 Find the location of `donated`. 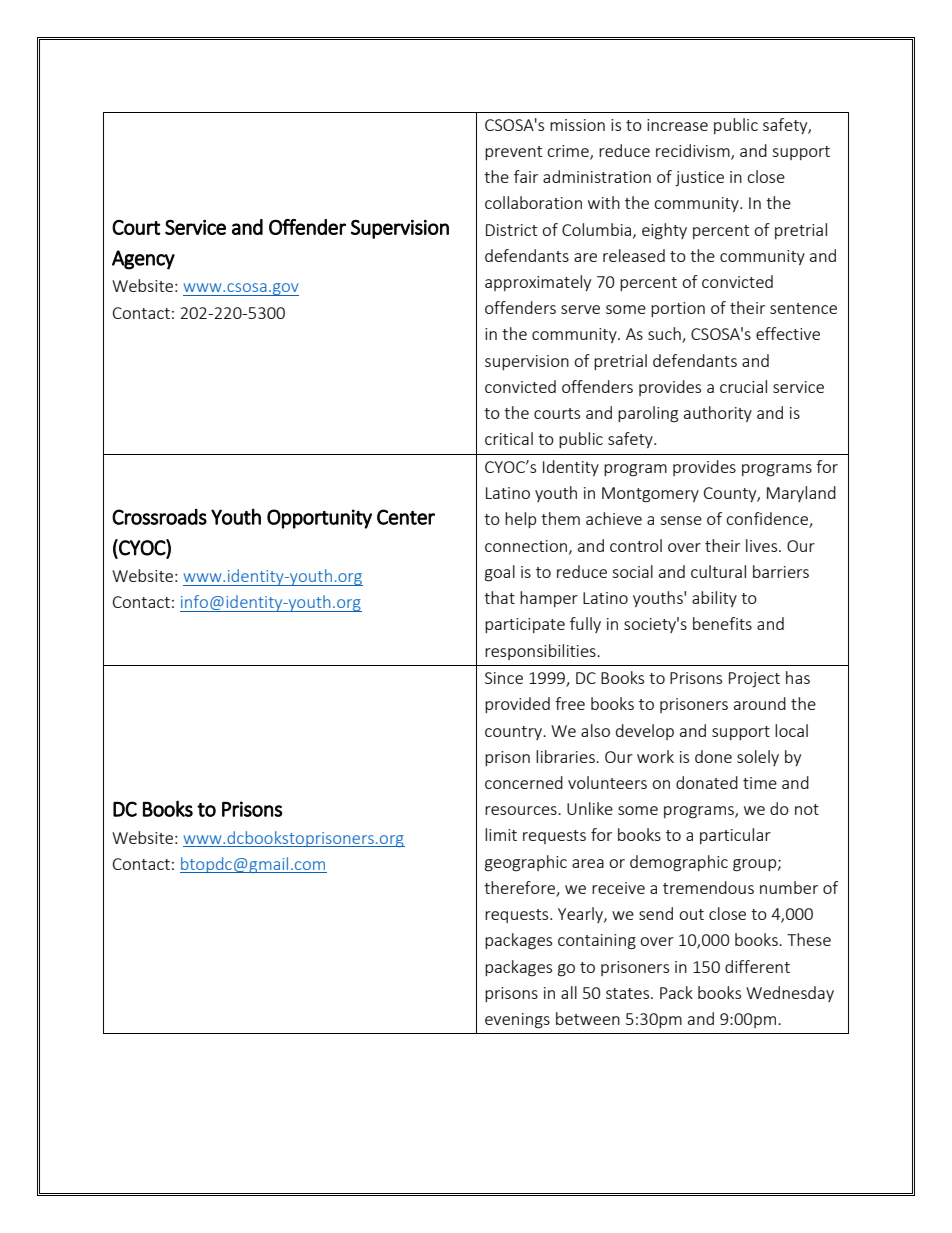

donated is located at coordinates (707, 782).
